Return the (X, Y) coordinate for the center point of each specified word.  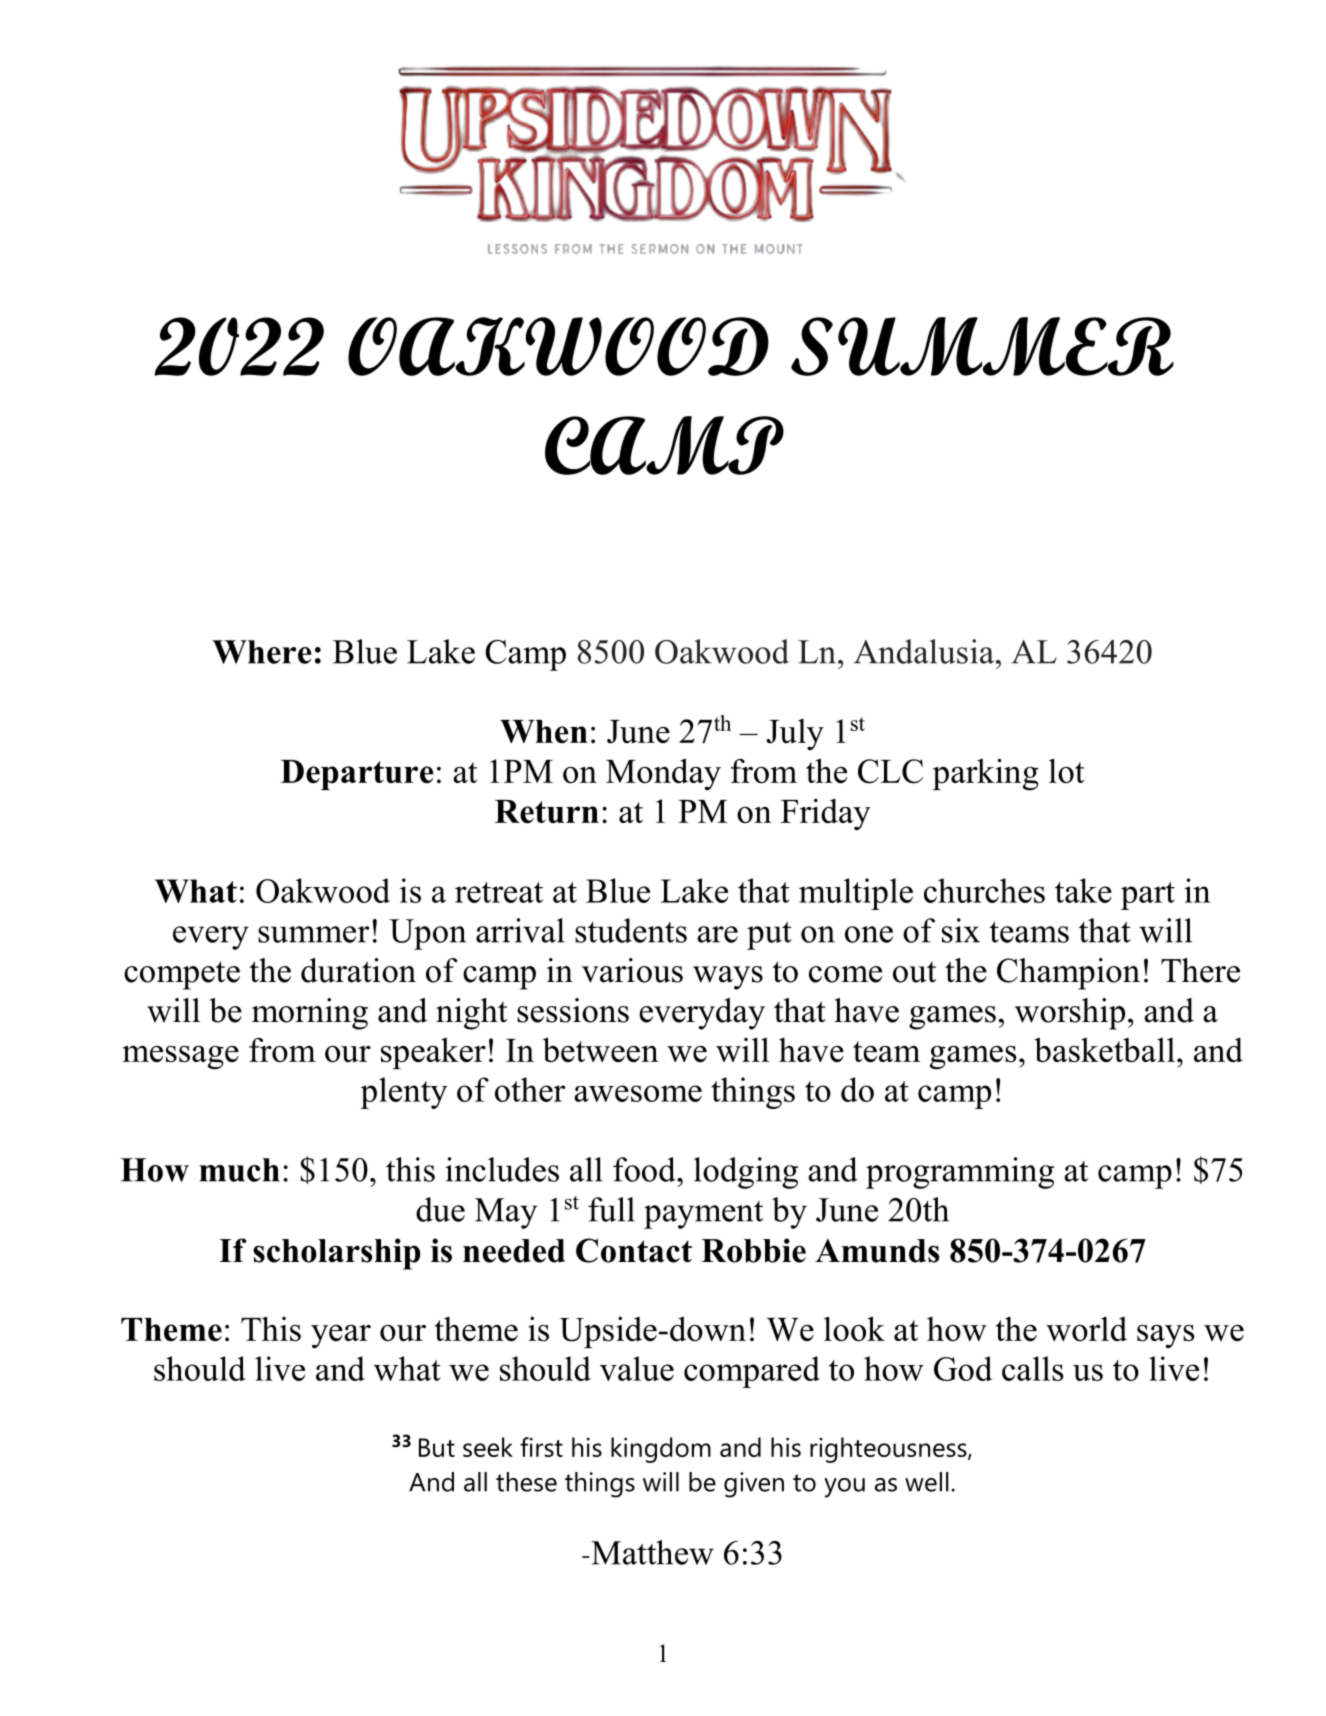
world (1086, 1329)
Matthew (651, 1552)
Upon (427, 934)
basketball (1104, 1050)
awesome (638, 1093)
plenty (404, 1093)
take (1083, 890)
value (637, 1368)
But (437, 1447)
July (795, 734)
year (341, 1336)
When (544, 731)
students (631, 930)
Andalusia (925, 651)
